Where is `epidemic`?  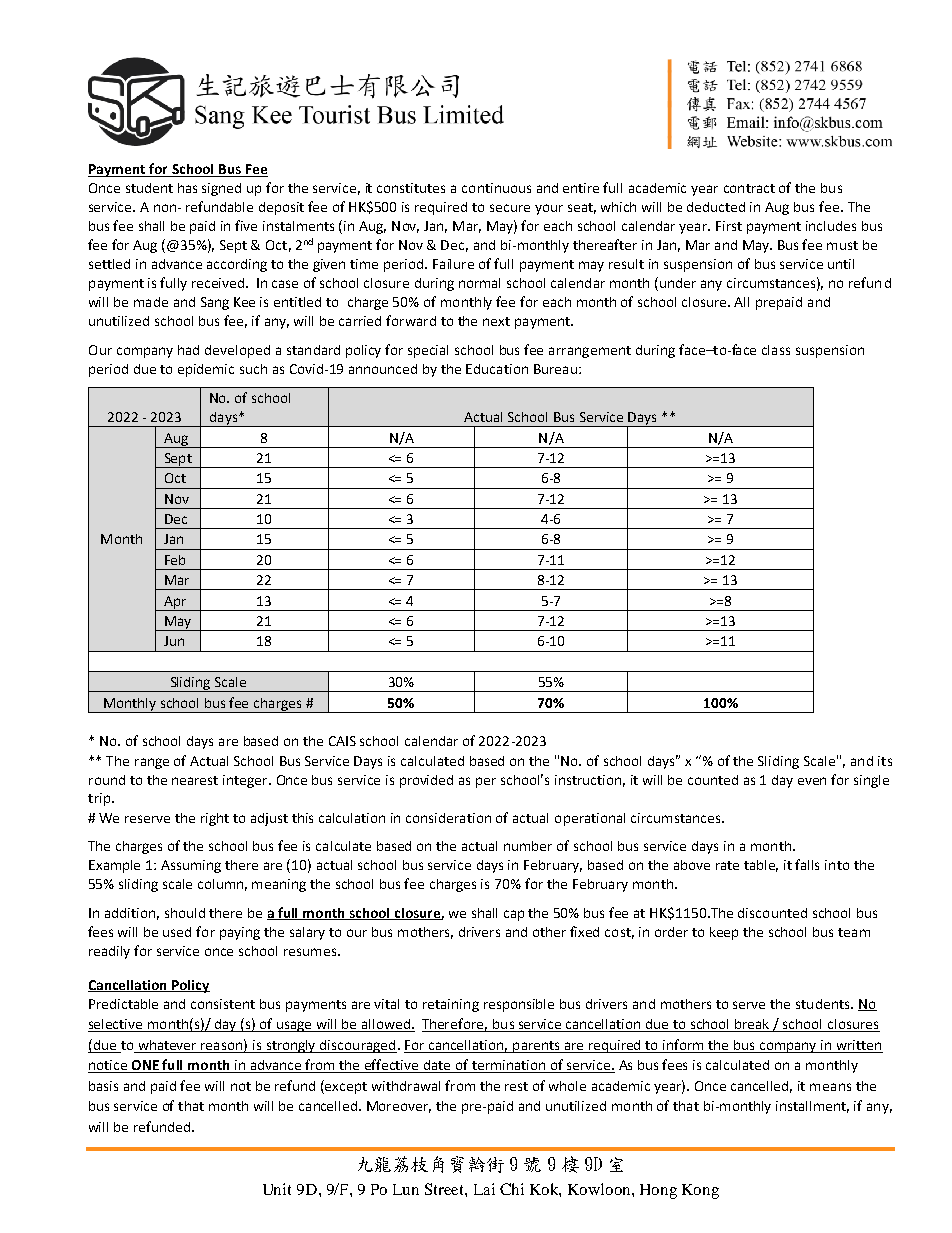 epidemic is located at coordinates (206, 370).
